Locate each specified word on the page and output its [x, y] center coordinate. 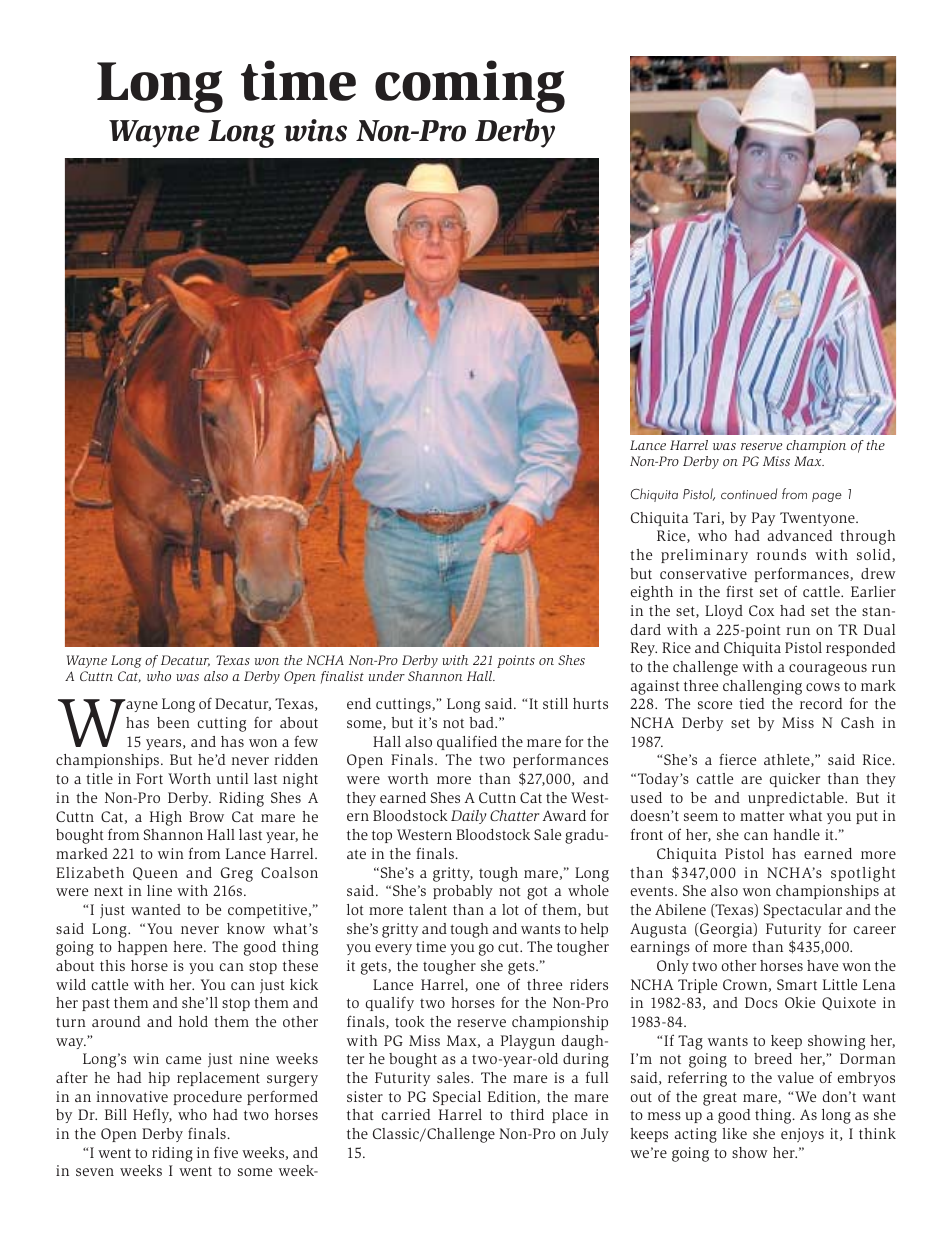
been [173, 722]
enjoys [802, 1135]
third [527, 1114]
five [226, 1152]
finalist [342, 677]
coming [470, 86]
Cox [761, 610]
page [827, 497]
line [159, 890]
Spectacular [802, 911]
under [387, 676]
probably [463, 892]
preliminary [704, 556]
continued [749, 494]
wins [315, 130]
